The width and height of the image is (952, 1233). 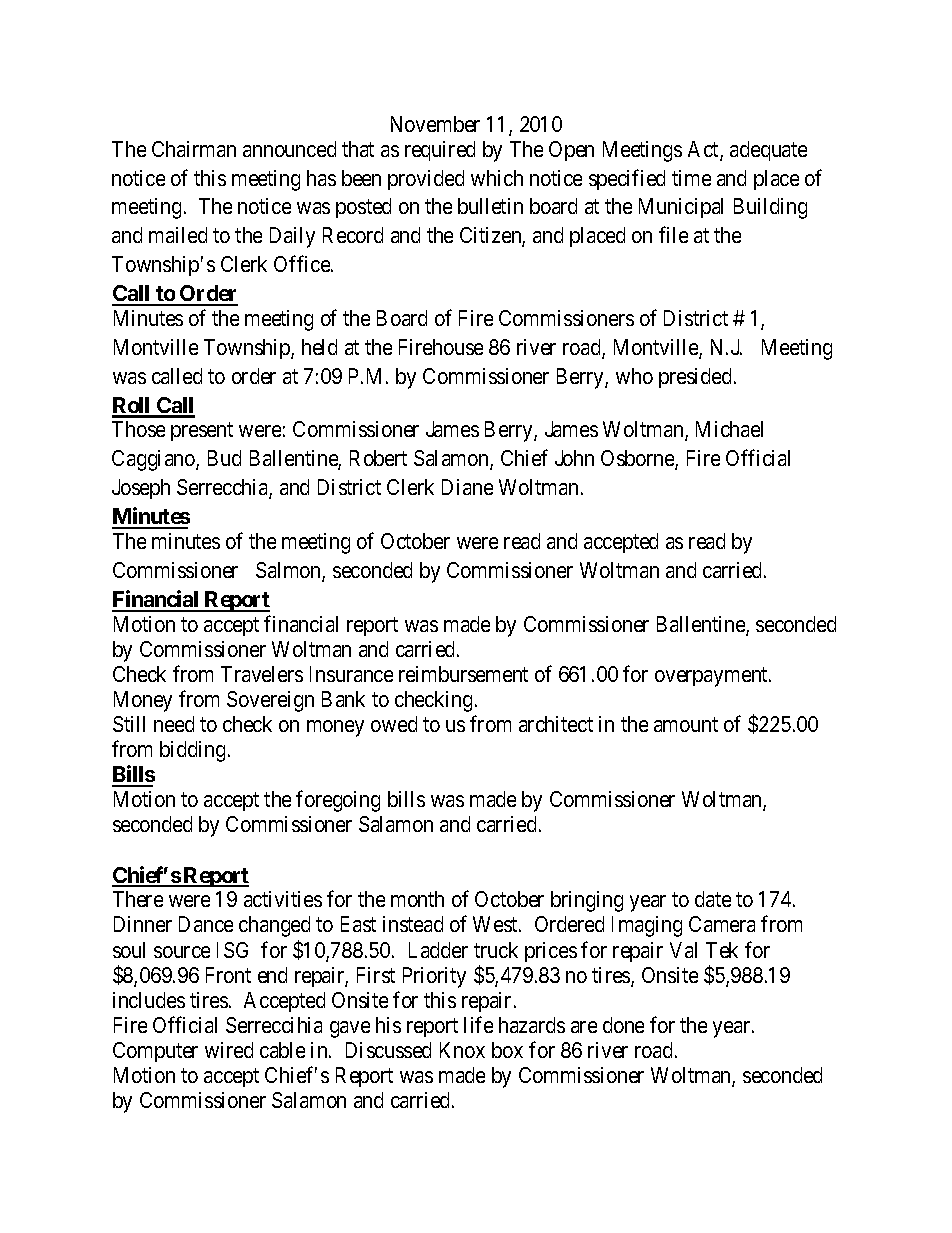 What do you see at coordinates (712, 677) in the image?
I see `overpayment` at bounding box center [712, 677].
